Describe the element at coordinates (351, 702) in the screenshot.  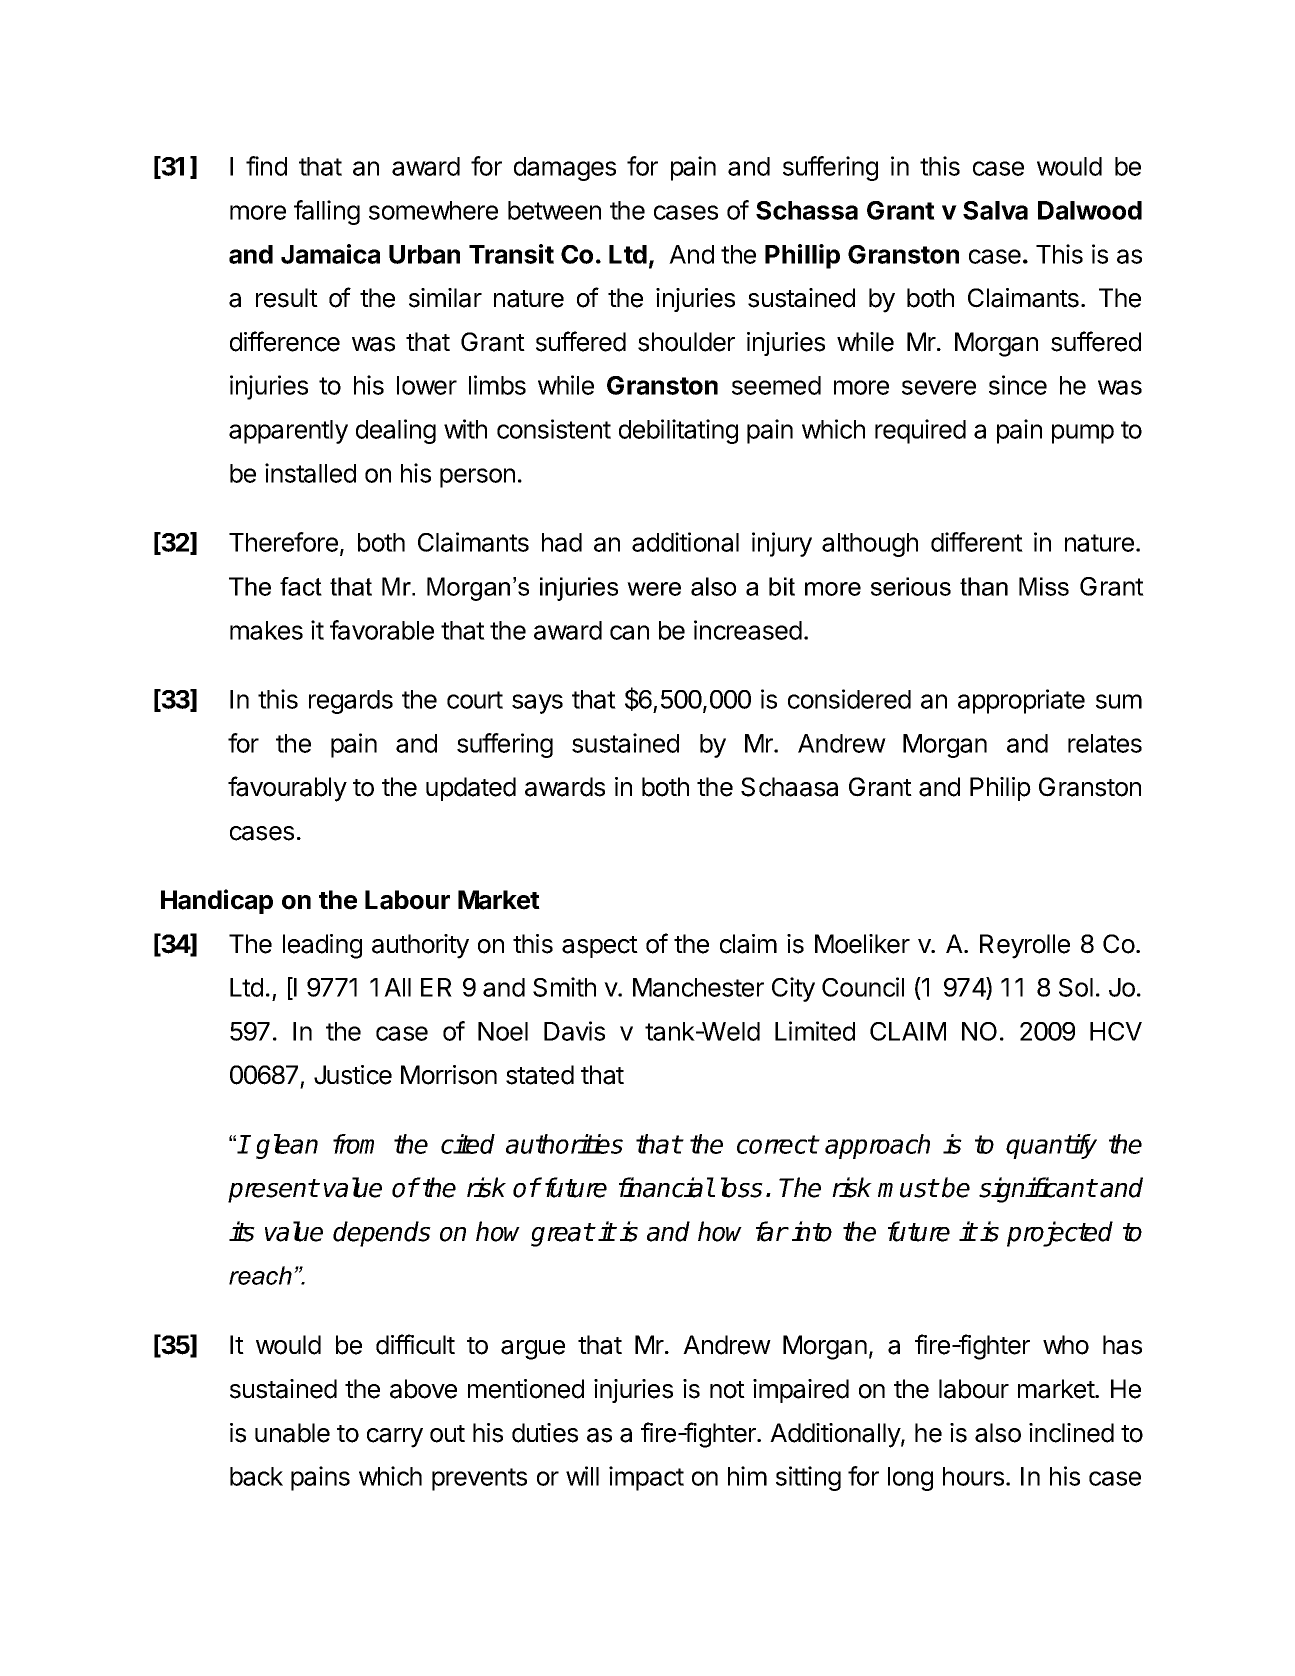
I see `regards` at that location.
